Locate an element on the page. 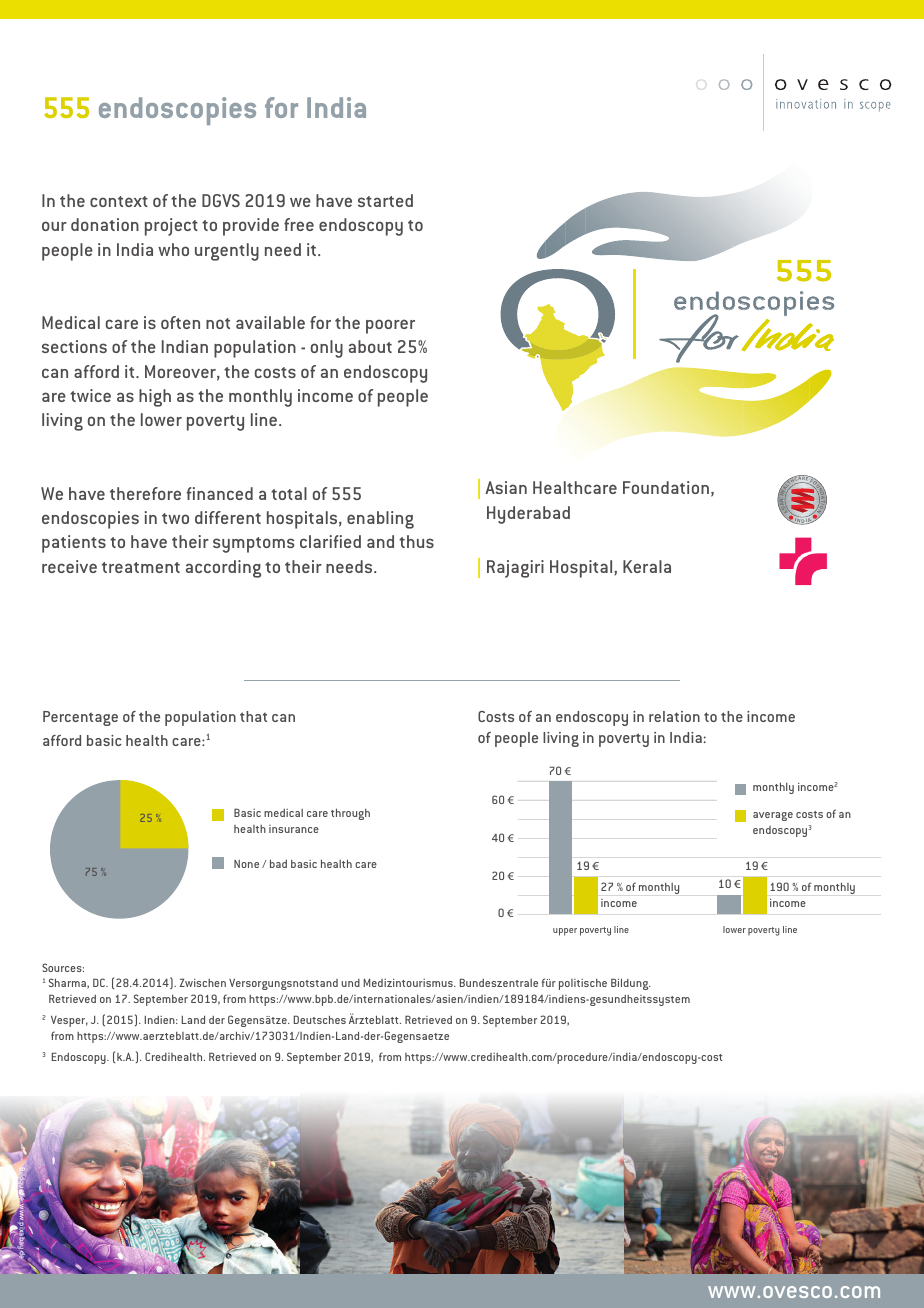 This document has height=1308, width=924. started is located at coordinates (385, 200).
